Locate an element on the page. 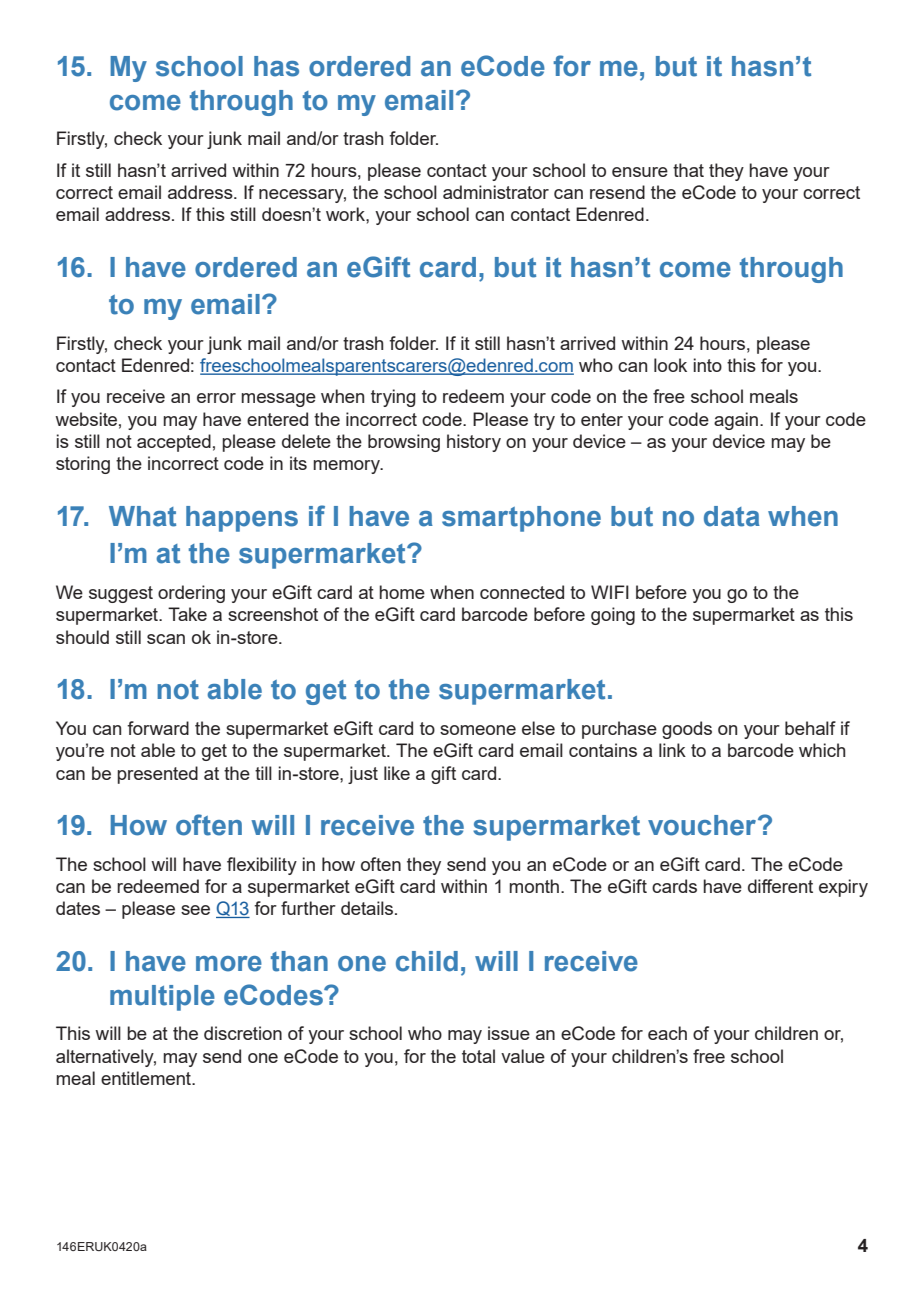 This page has width=924, height=1308. home is located at coordinates (402, 592).
